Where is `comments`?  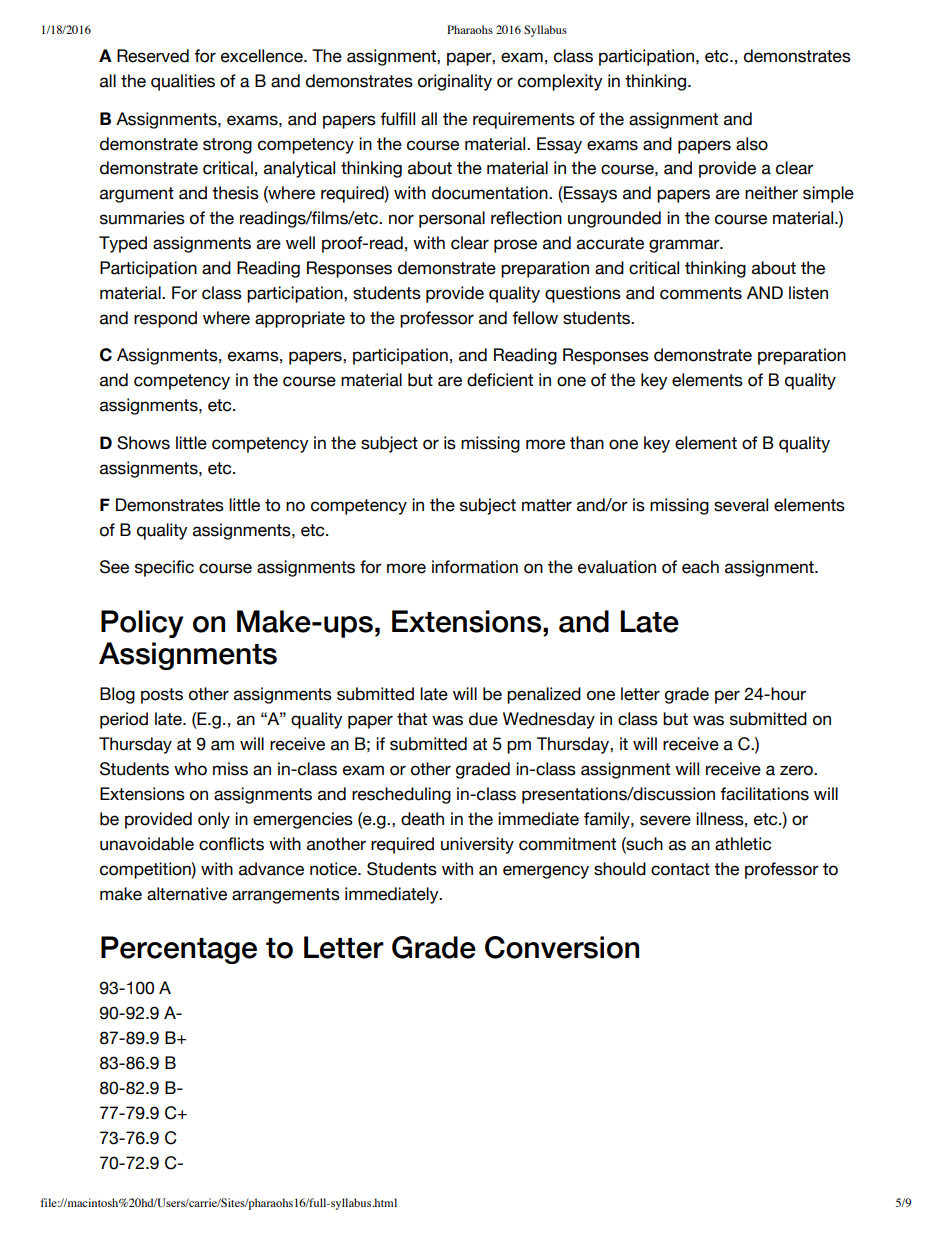
comments is located at coordinates (701, 293).
